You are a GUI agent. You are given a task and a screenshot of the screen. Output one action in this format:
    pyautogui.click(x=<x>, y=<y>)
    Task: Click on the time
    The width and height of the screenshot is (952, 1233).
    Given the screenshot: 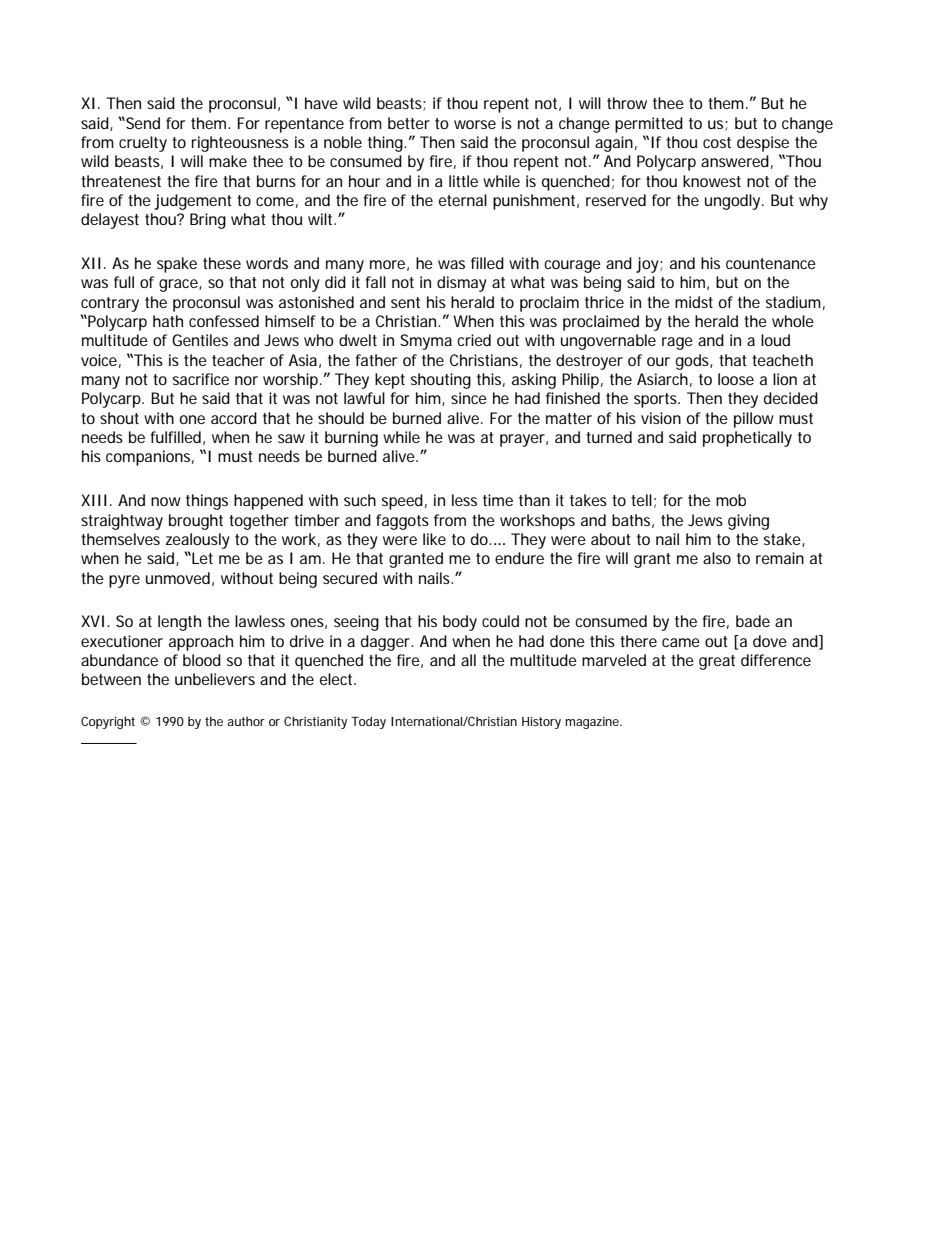 What is the action you would take?
    pyautogui.click(x=498, y=500)
